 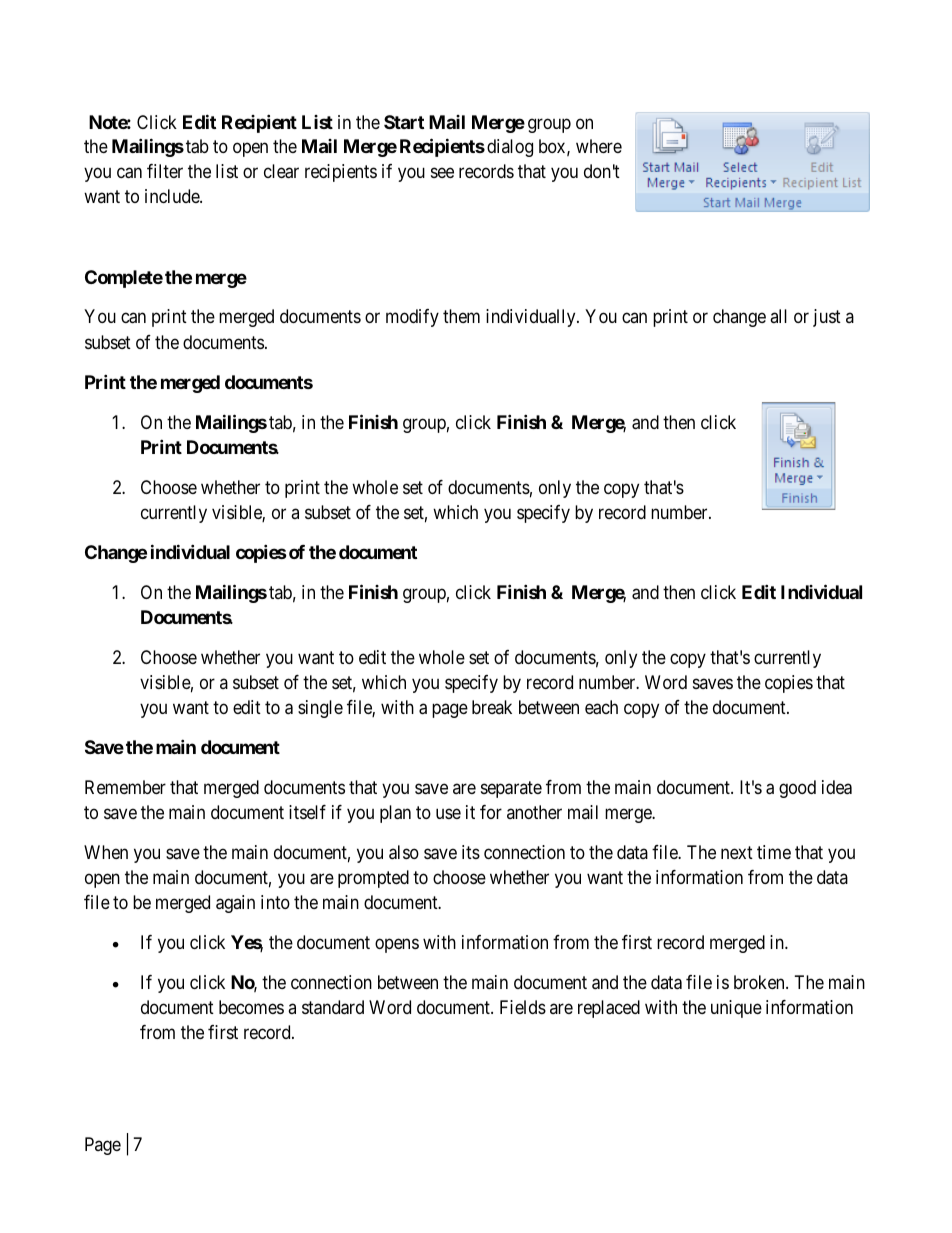 I want to click on single, so click(x=320, y=709).
